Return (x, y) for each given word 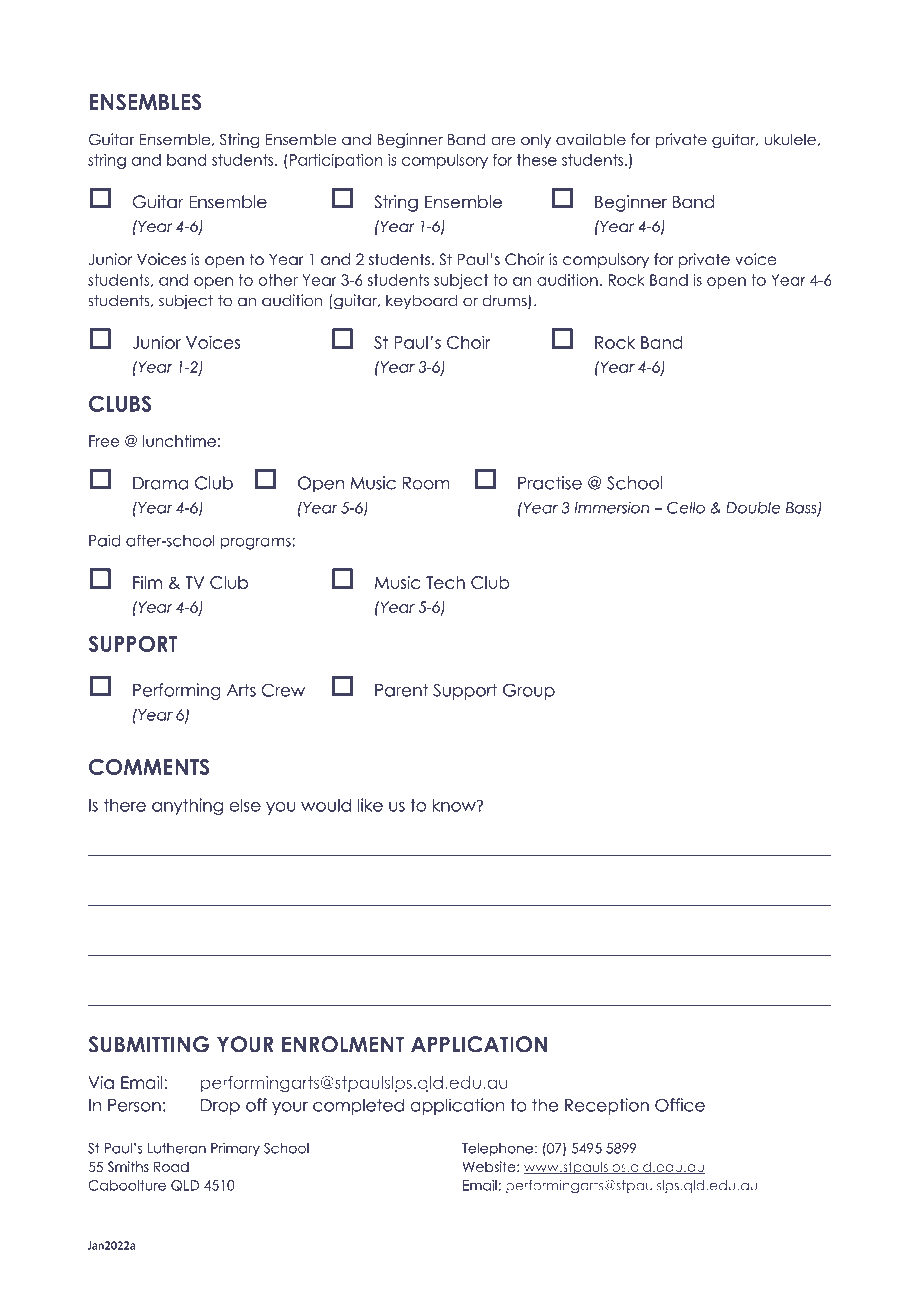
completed (358, 1106)
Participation (336, 161)
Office (680, 1105)
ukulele (790, 140)
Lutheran (177, 1148)
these (537, 160)
